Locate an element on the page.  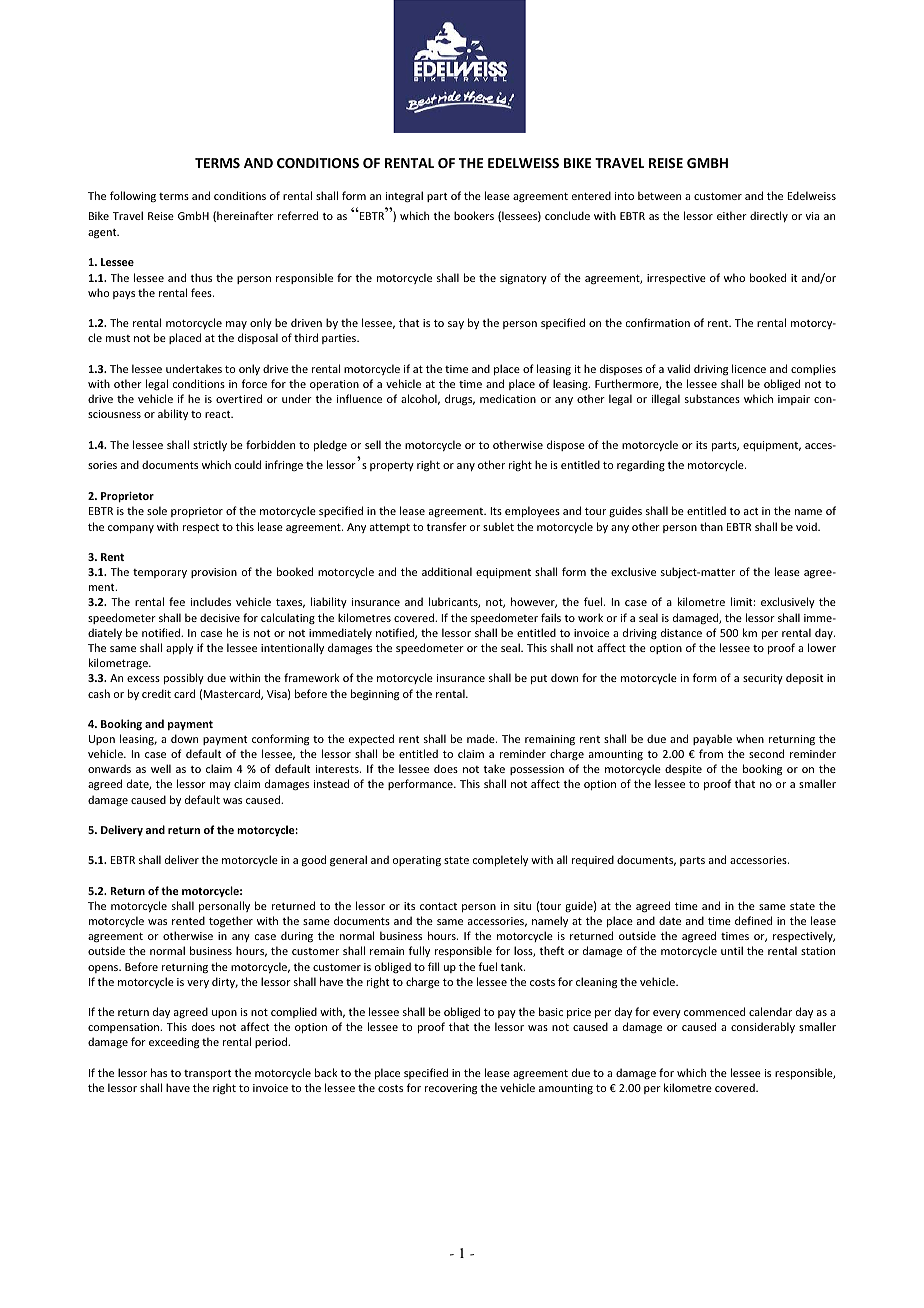
integral is located at coordinates (404, 197).
